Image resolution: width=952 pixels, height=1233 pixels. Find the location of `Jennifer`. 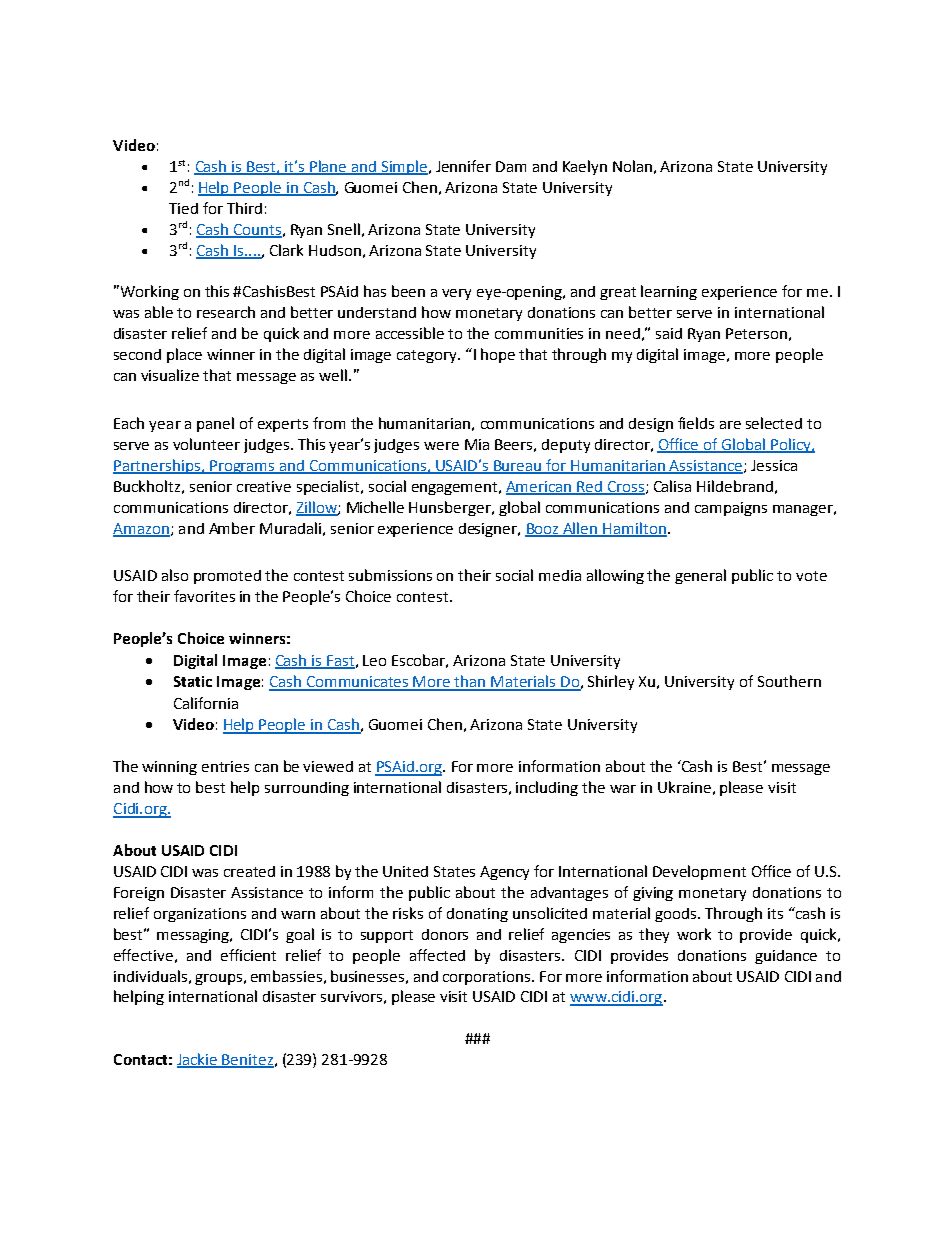

Jennifer is located at coordinates (463, 166).
